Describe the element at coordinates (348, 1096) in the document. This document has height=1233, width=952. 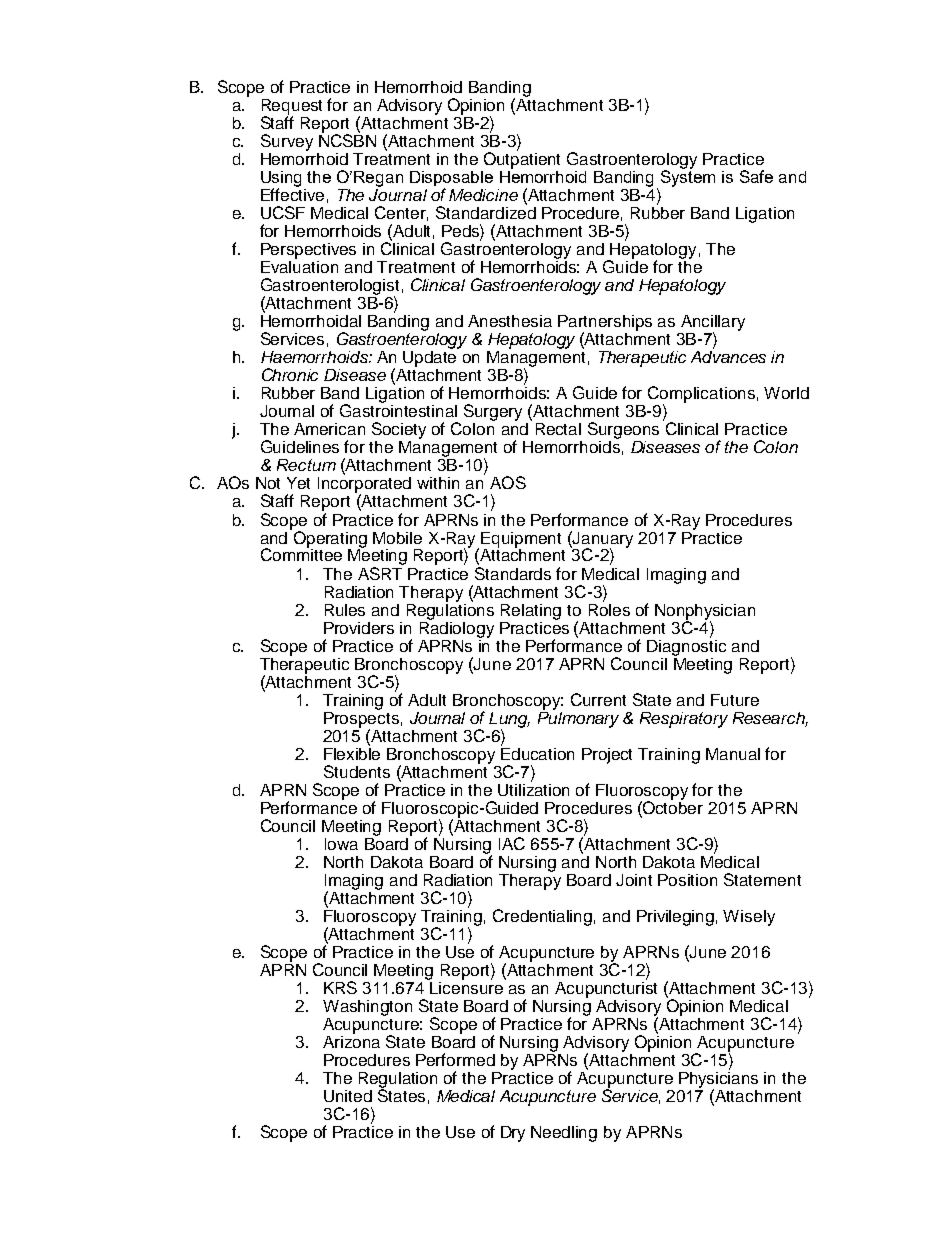
I see `United` at that location.
